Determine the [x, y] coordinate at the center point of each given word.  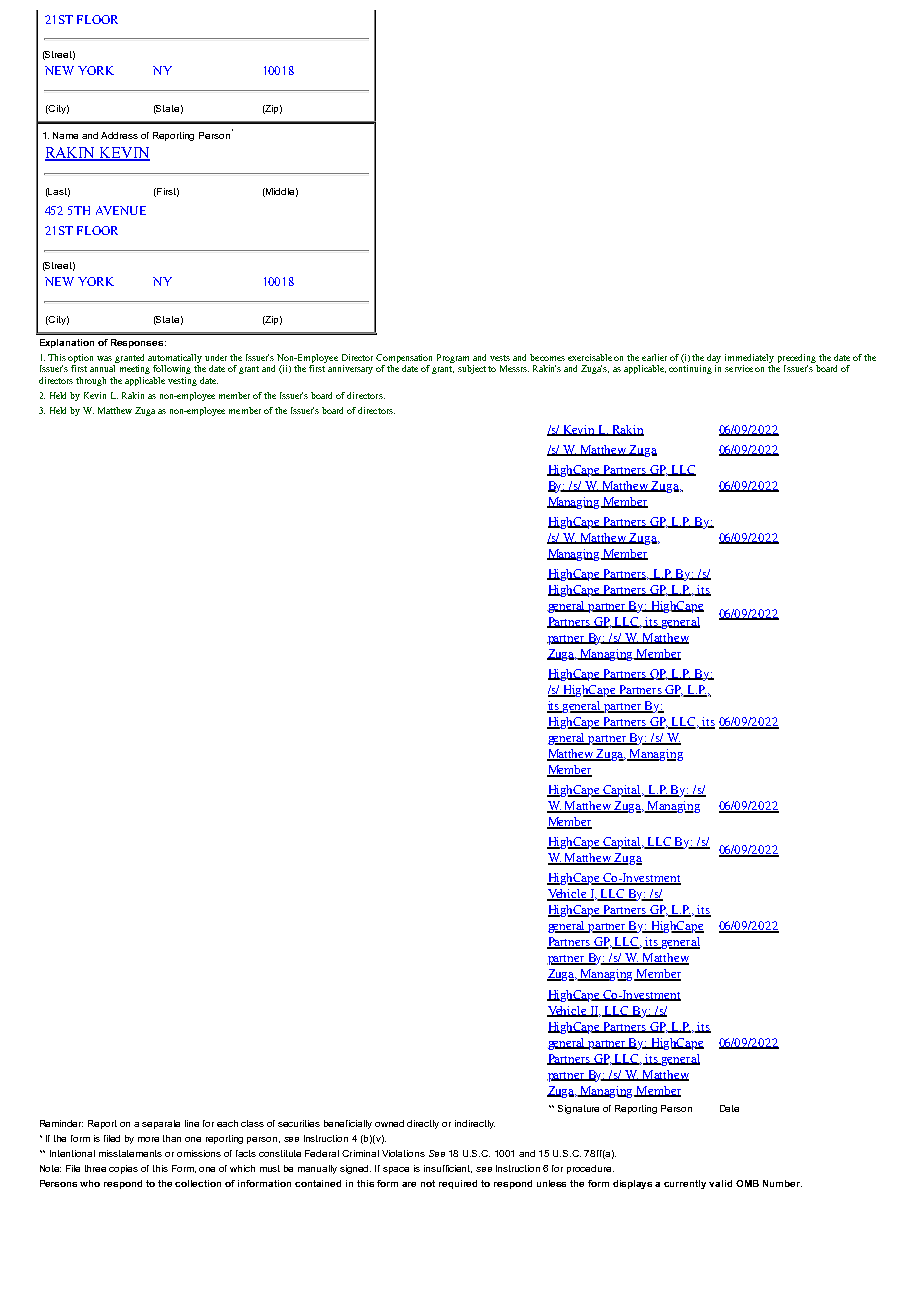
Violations [403, 1153]
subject [472, 369]
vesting [182, 381]
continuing [690, 369]
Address [119, 135]
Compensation [404, 360]
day [714, 360]
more [148, 1139]
